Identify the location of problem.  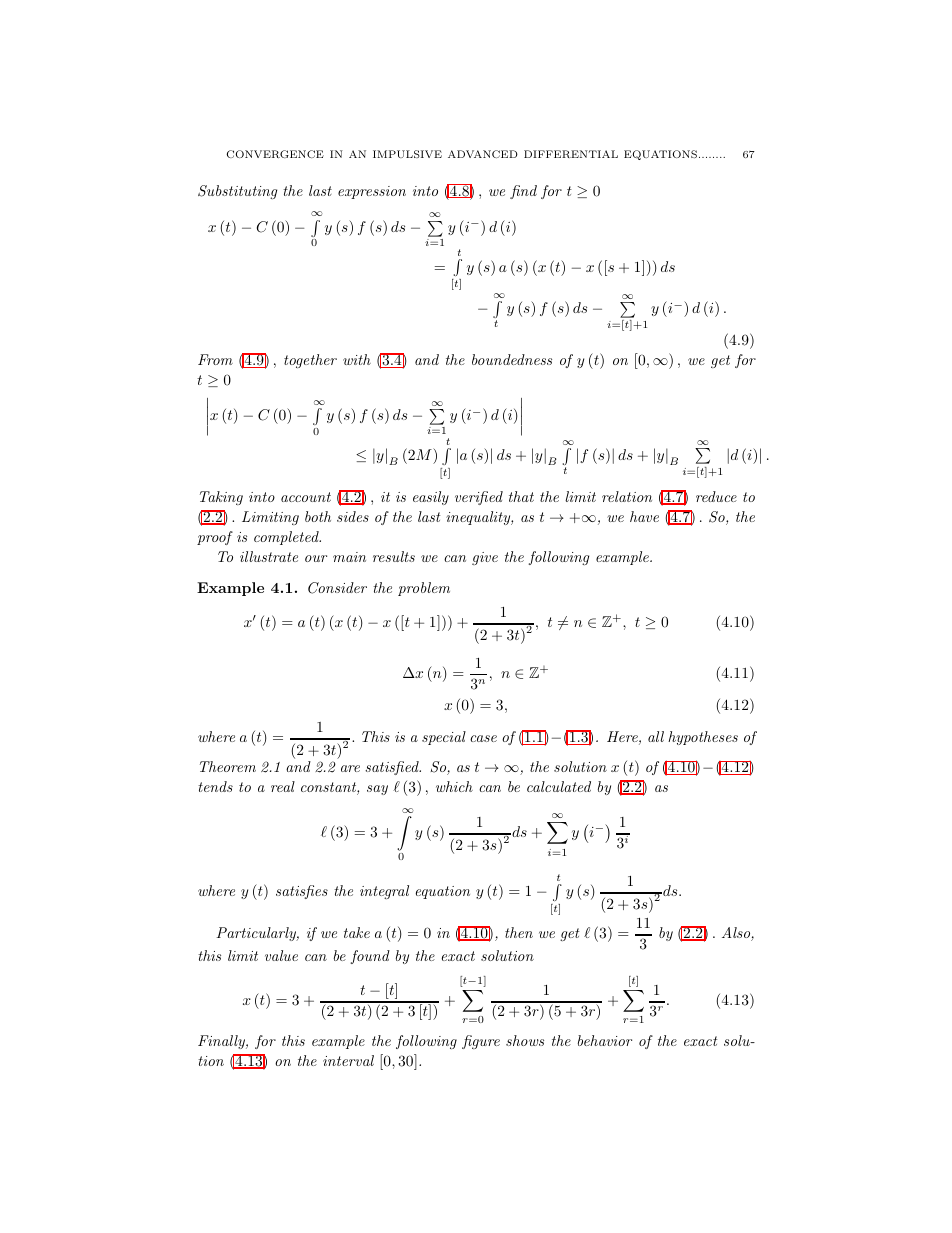
(424, 589).
